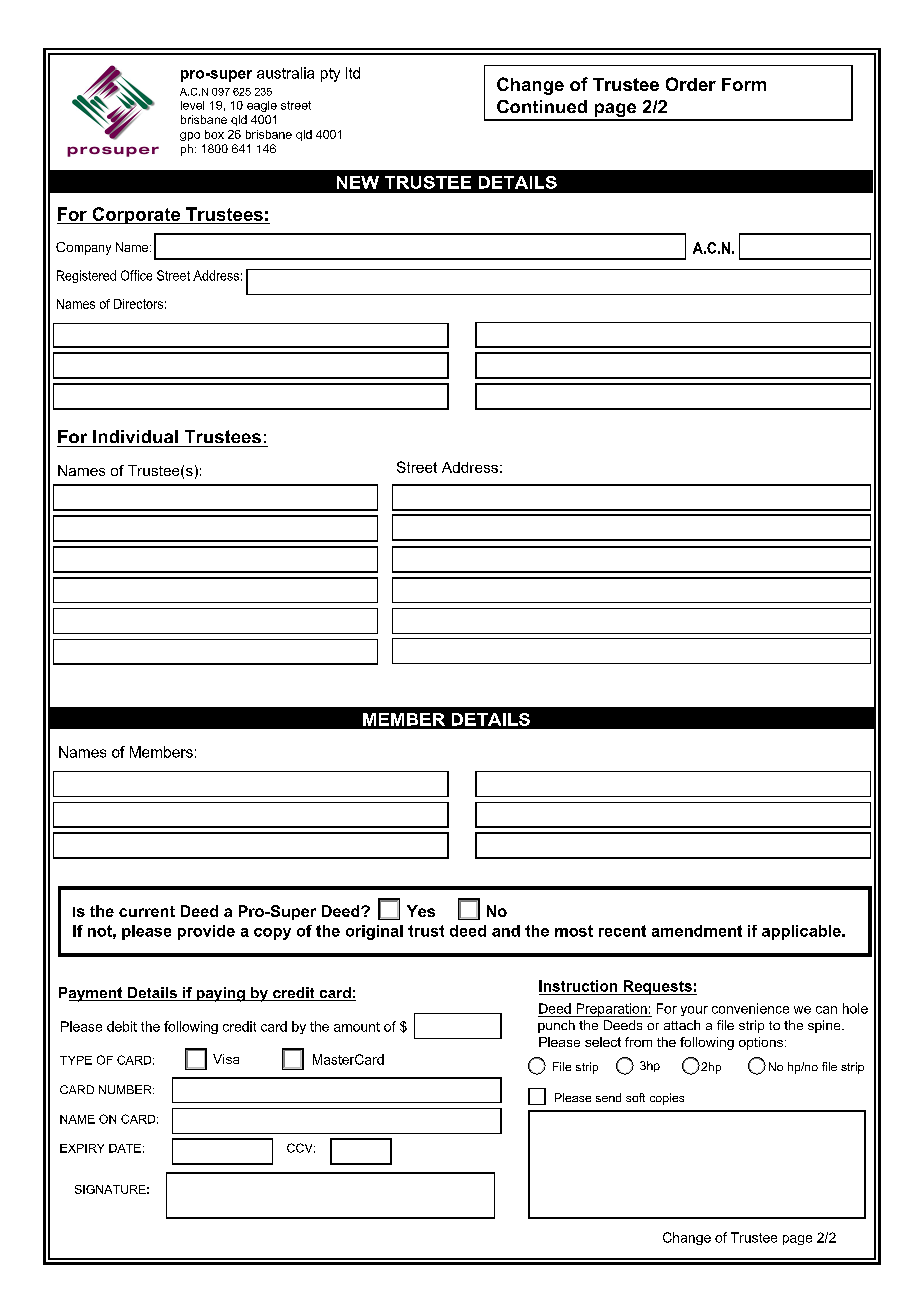 The width and height of the screenshot is (924, 1308). Describe the element at coordinates (542, 106) in the screenshot. I see `Continued` at that location.
